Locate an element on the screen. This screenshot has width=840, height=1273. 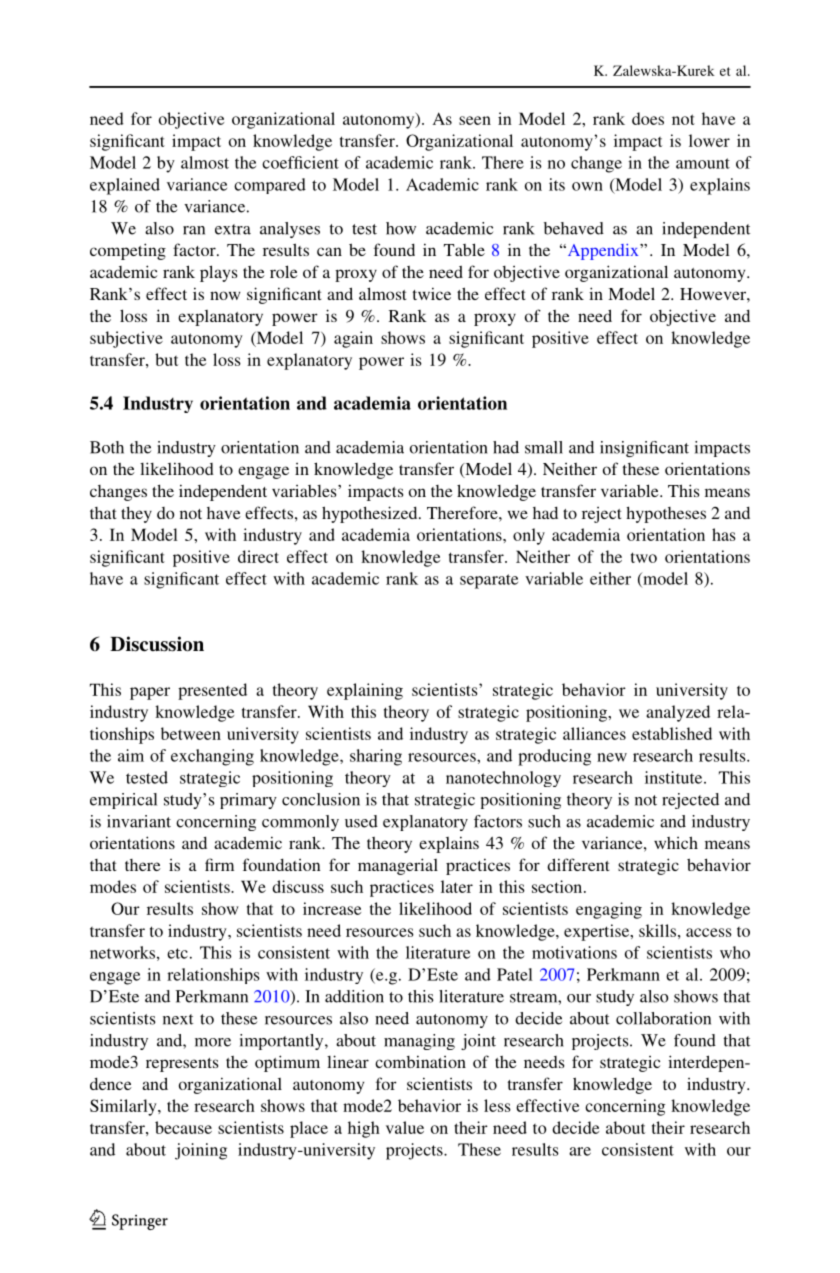
seen is located at coordinates (475, 120).
